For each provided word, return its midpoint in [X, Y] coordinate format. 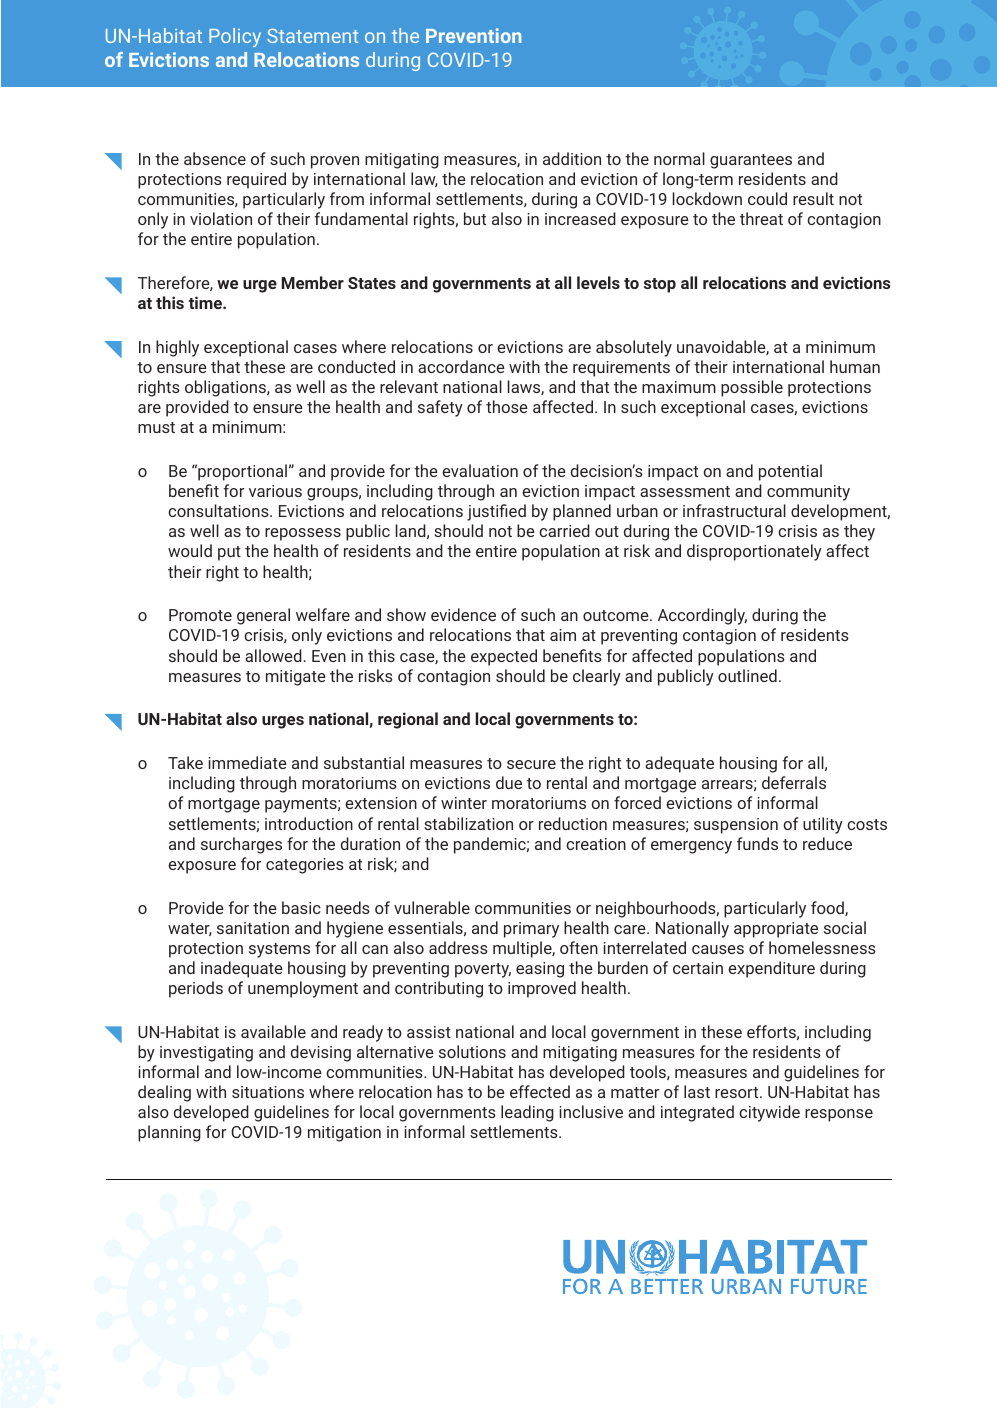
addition [572, 158]
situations [268, 1092]
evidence [463, 614]
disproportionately [754, 552]
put [229, 553]
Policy [235, 37]
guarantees [751, 161]
